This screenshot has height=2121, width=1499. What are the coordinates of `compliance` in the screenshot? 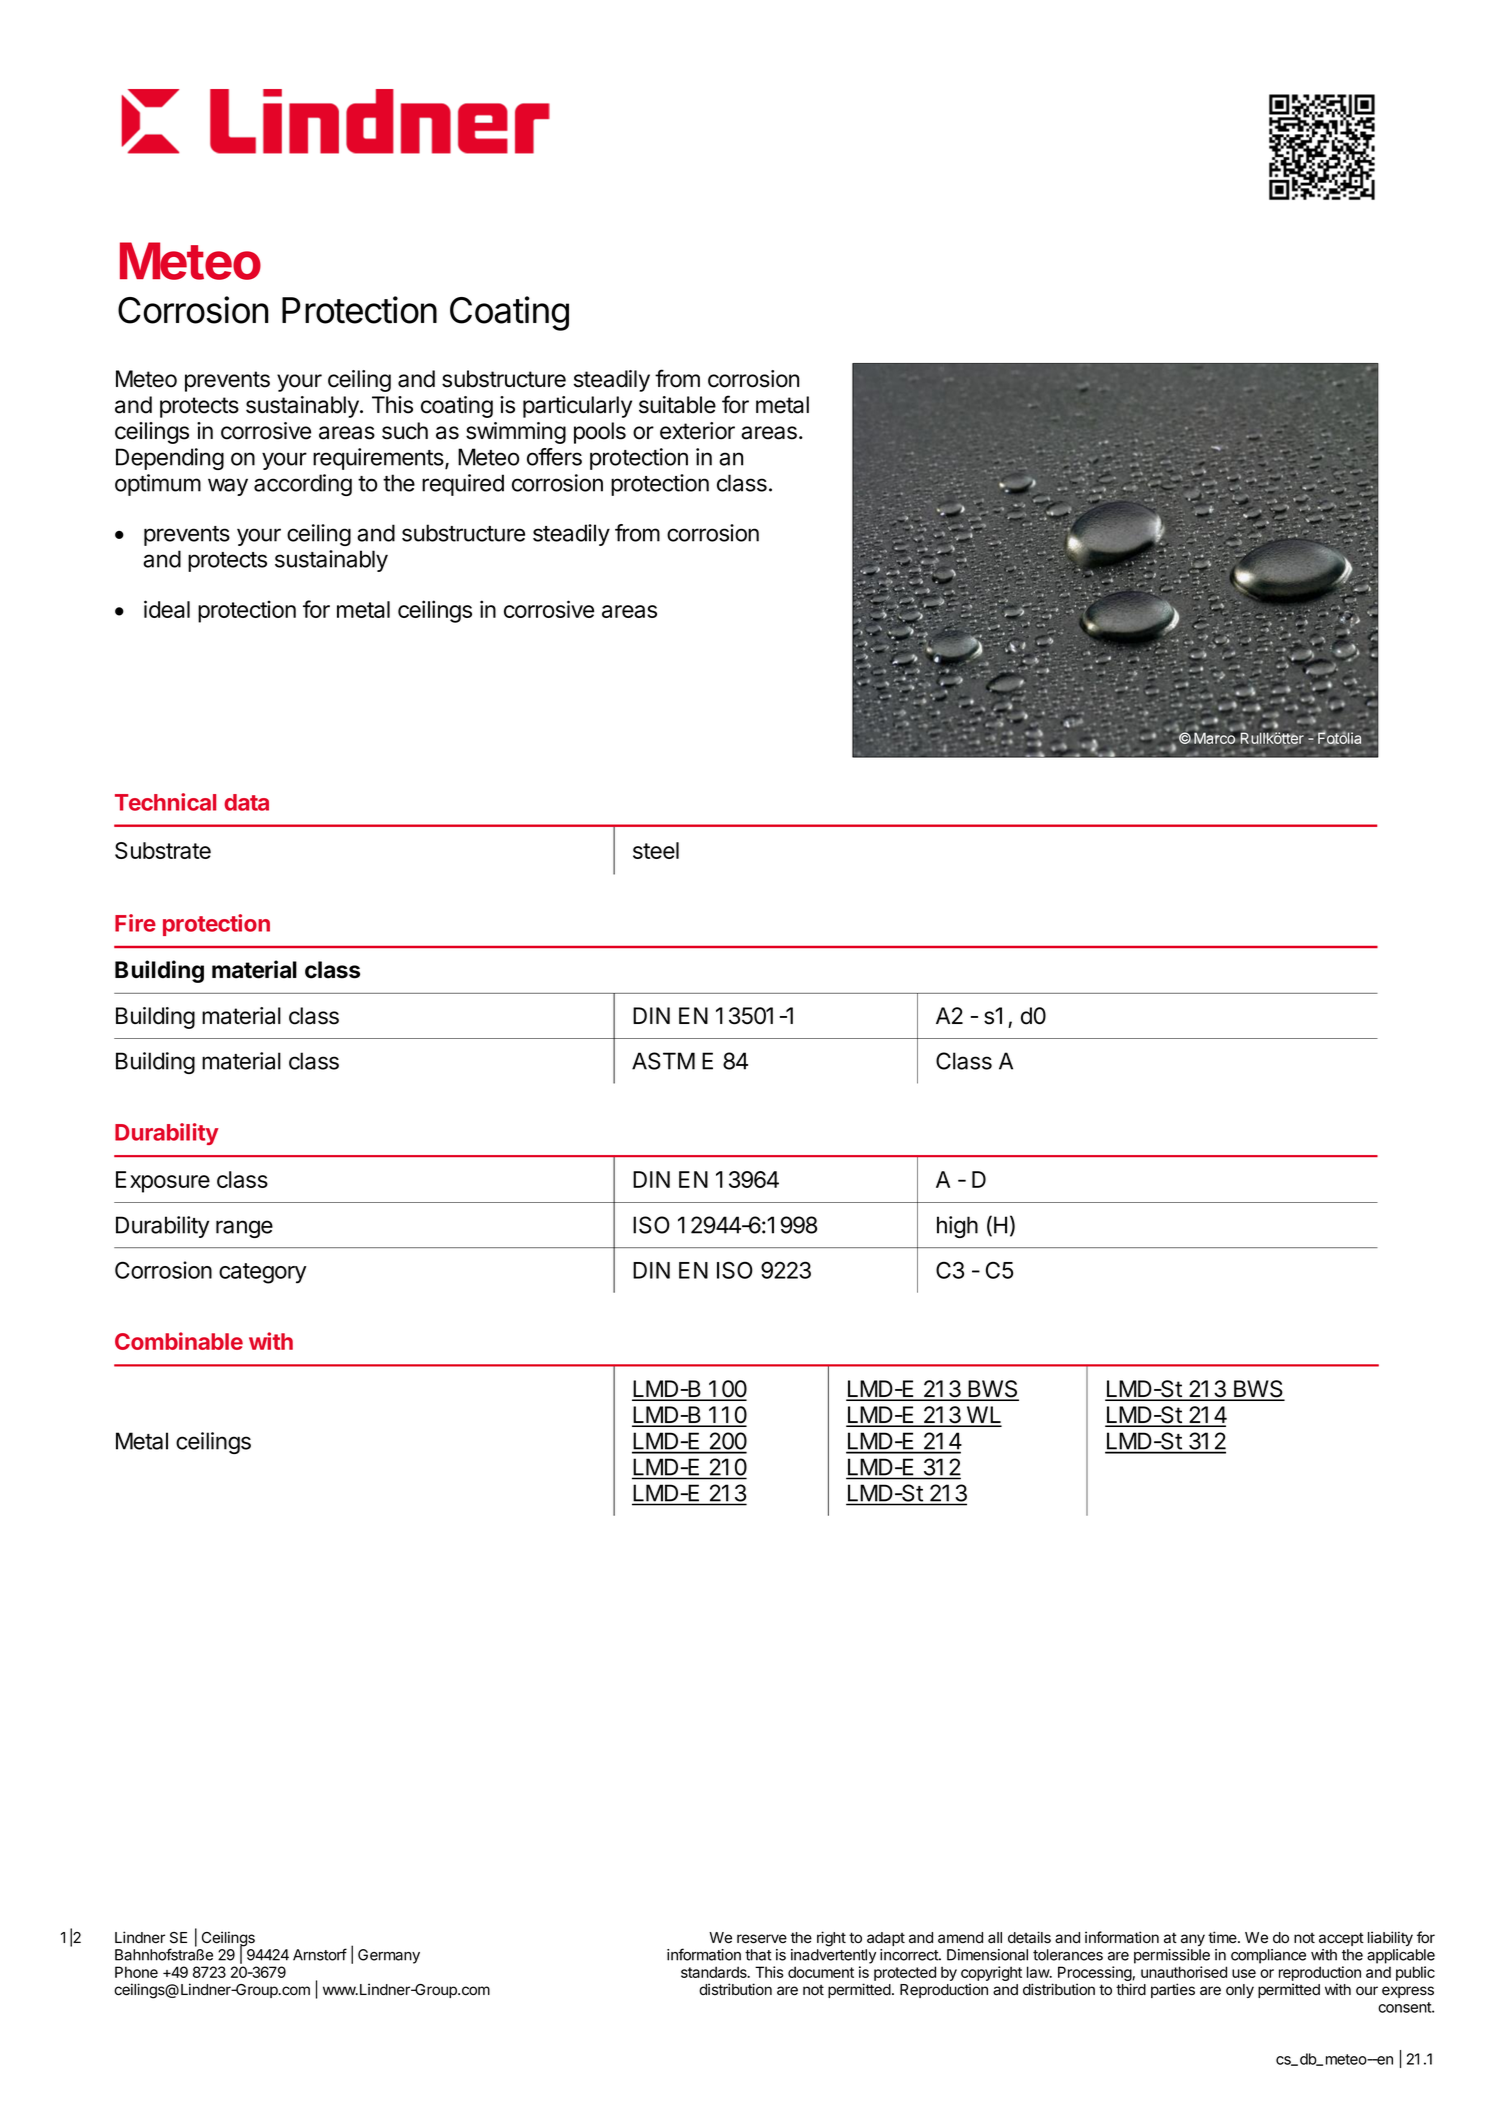 It's located at (1268, 1956).
